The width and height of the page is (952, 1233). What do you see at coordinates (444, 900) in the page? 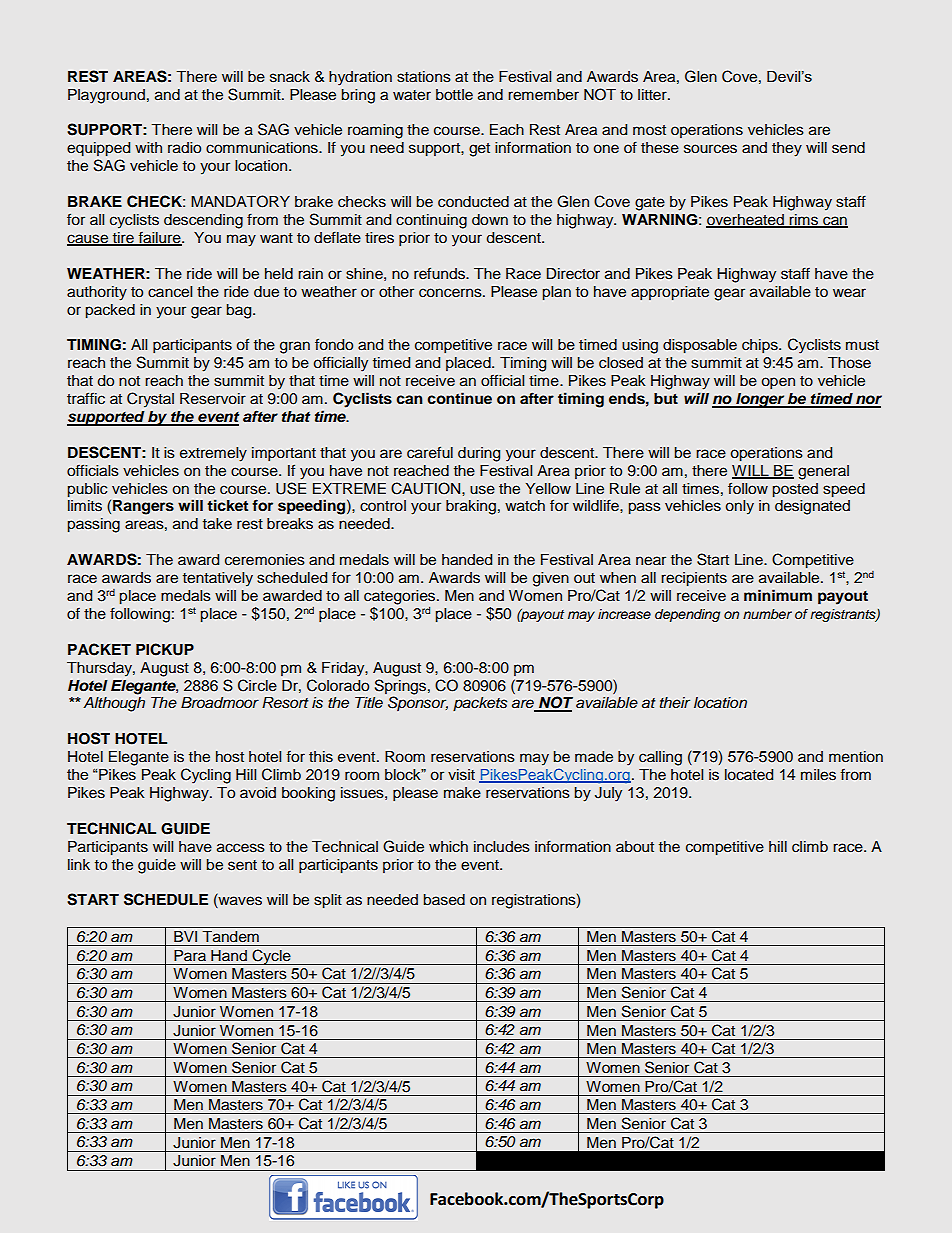
I see `based` at bounding box center [444, 900].
